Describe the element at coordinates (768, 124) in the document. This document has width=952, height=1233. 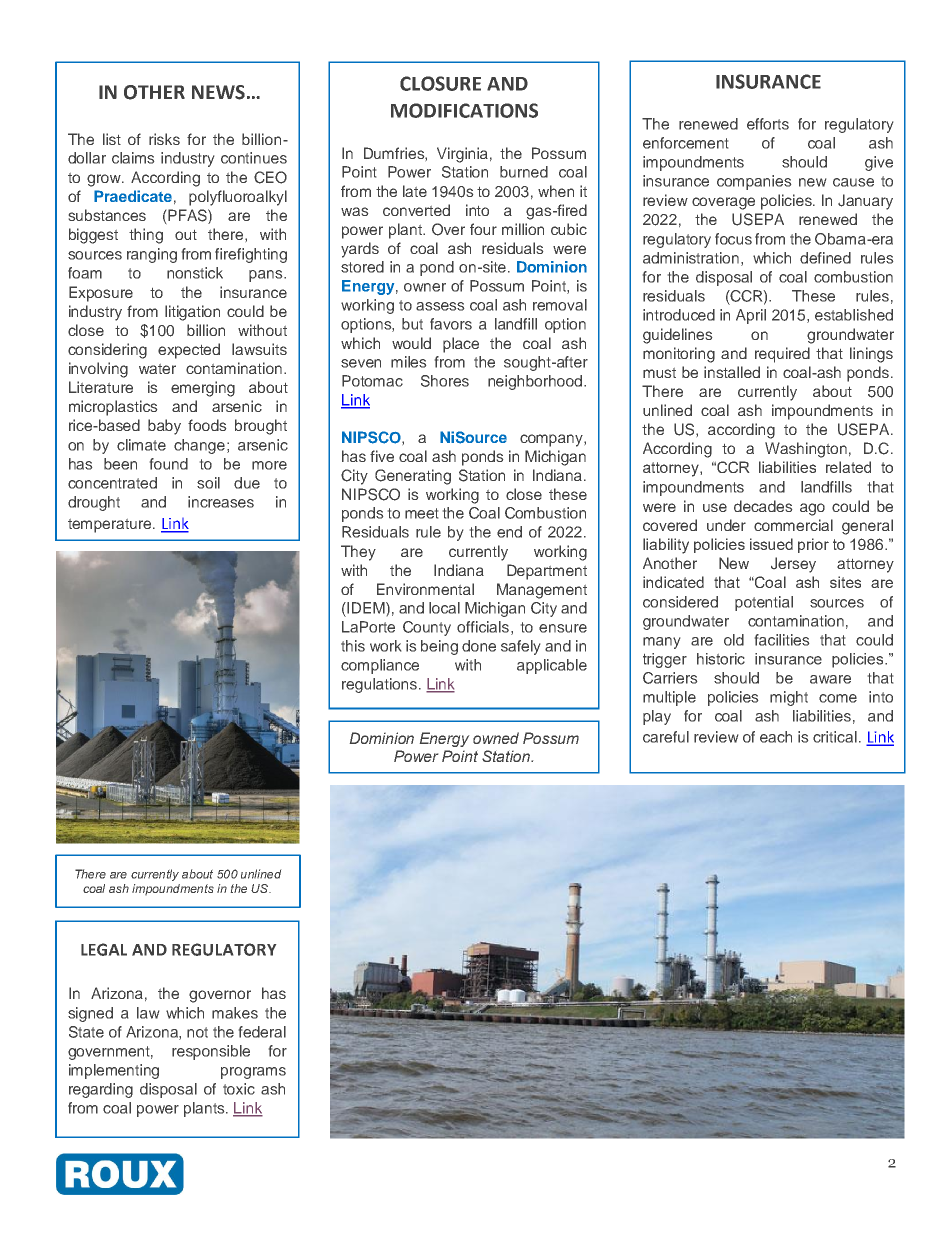
I see `efforts` at that location.
